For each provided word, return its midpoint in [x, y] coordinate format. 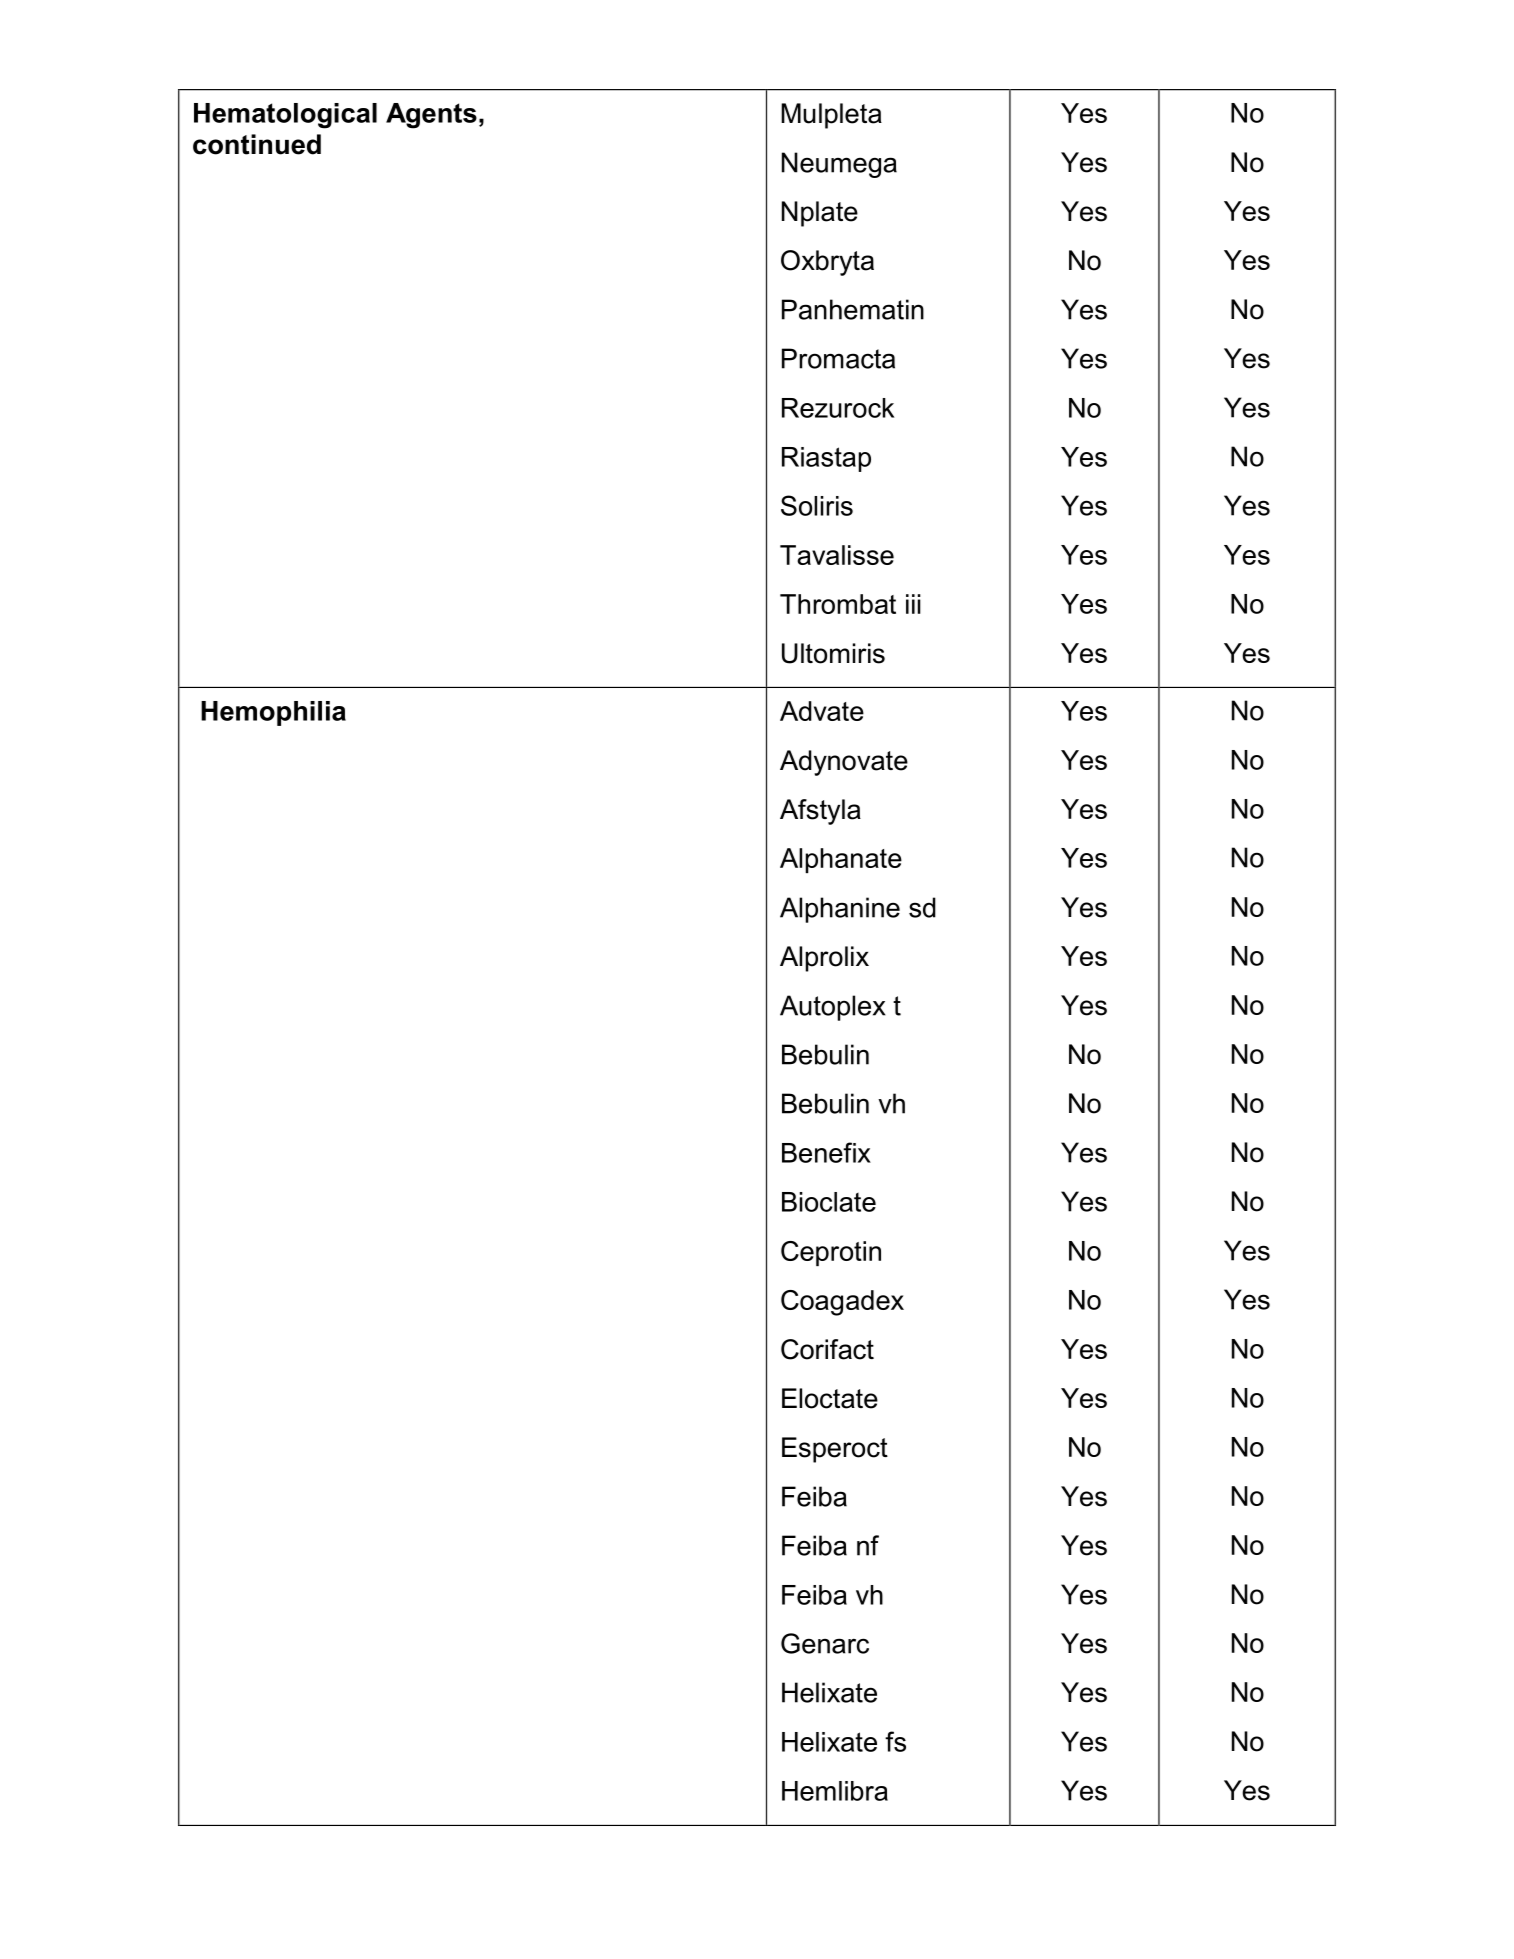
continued [257, 144]
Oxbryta [827, 263]
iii [913, 604]
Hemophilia [273, 713]
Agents [431, 116]
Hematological [285, 116]
